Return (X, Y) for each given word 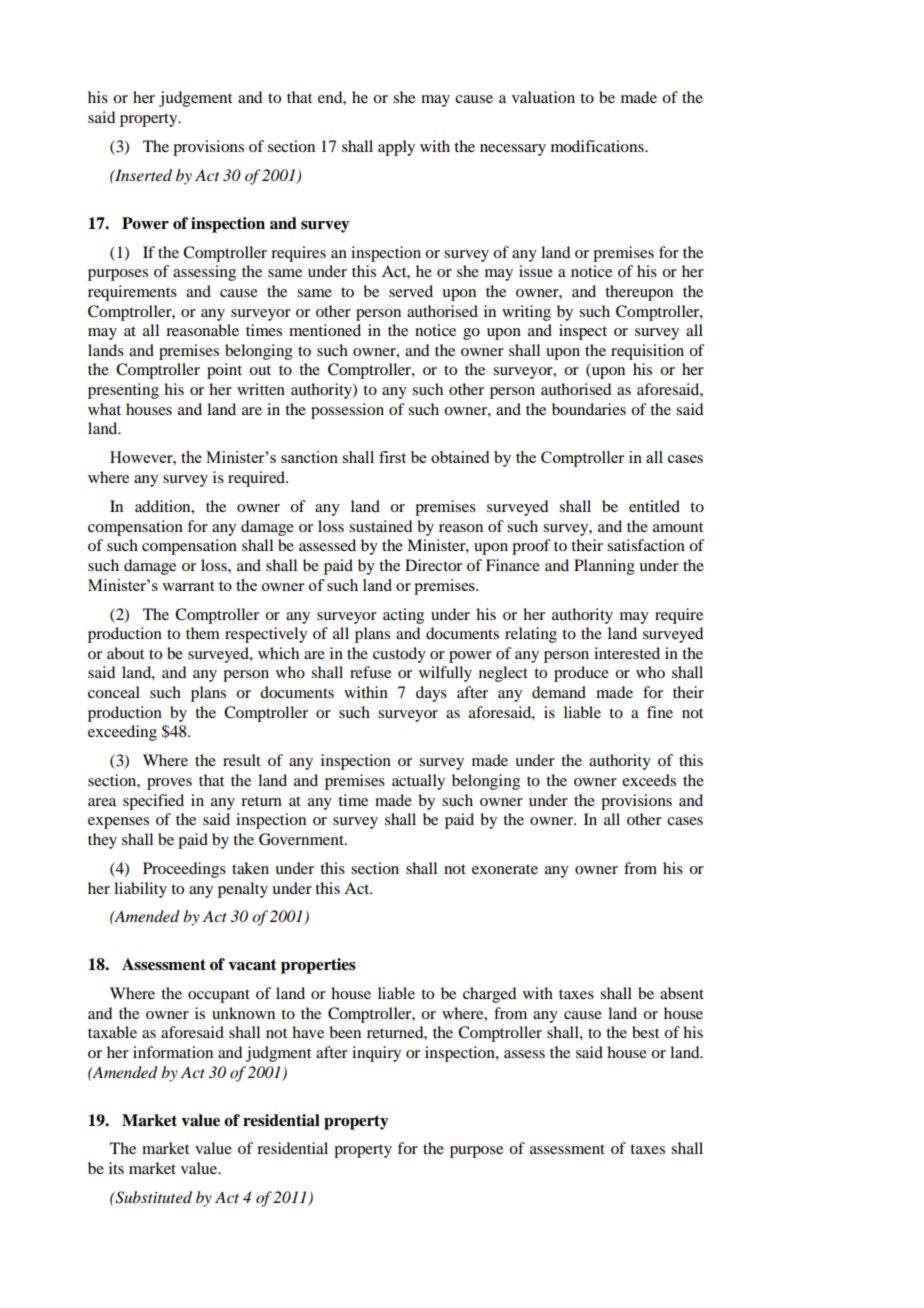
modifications (598, 146)
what (104, 409)
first (392, 457)
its (116, 1168)
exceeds (649, 780)
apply (396, 148)
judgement (195, 99)
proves (169, 784)
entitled (654, 506)
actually (418, 782)
